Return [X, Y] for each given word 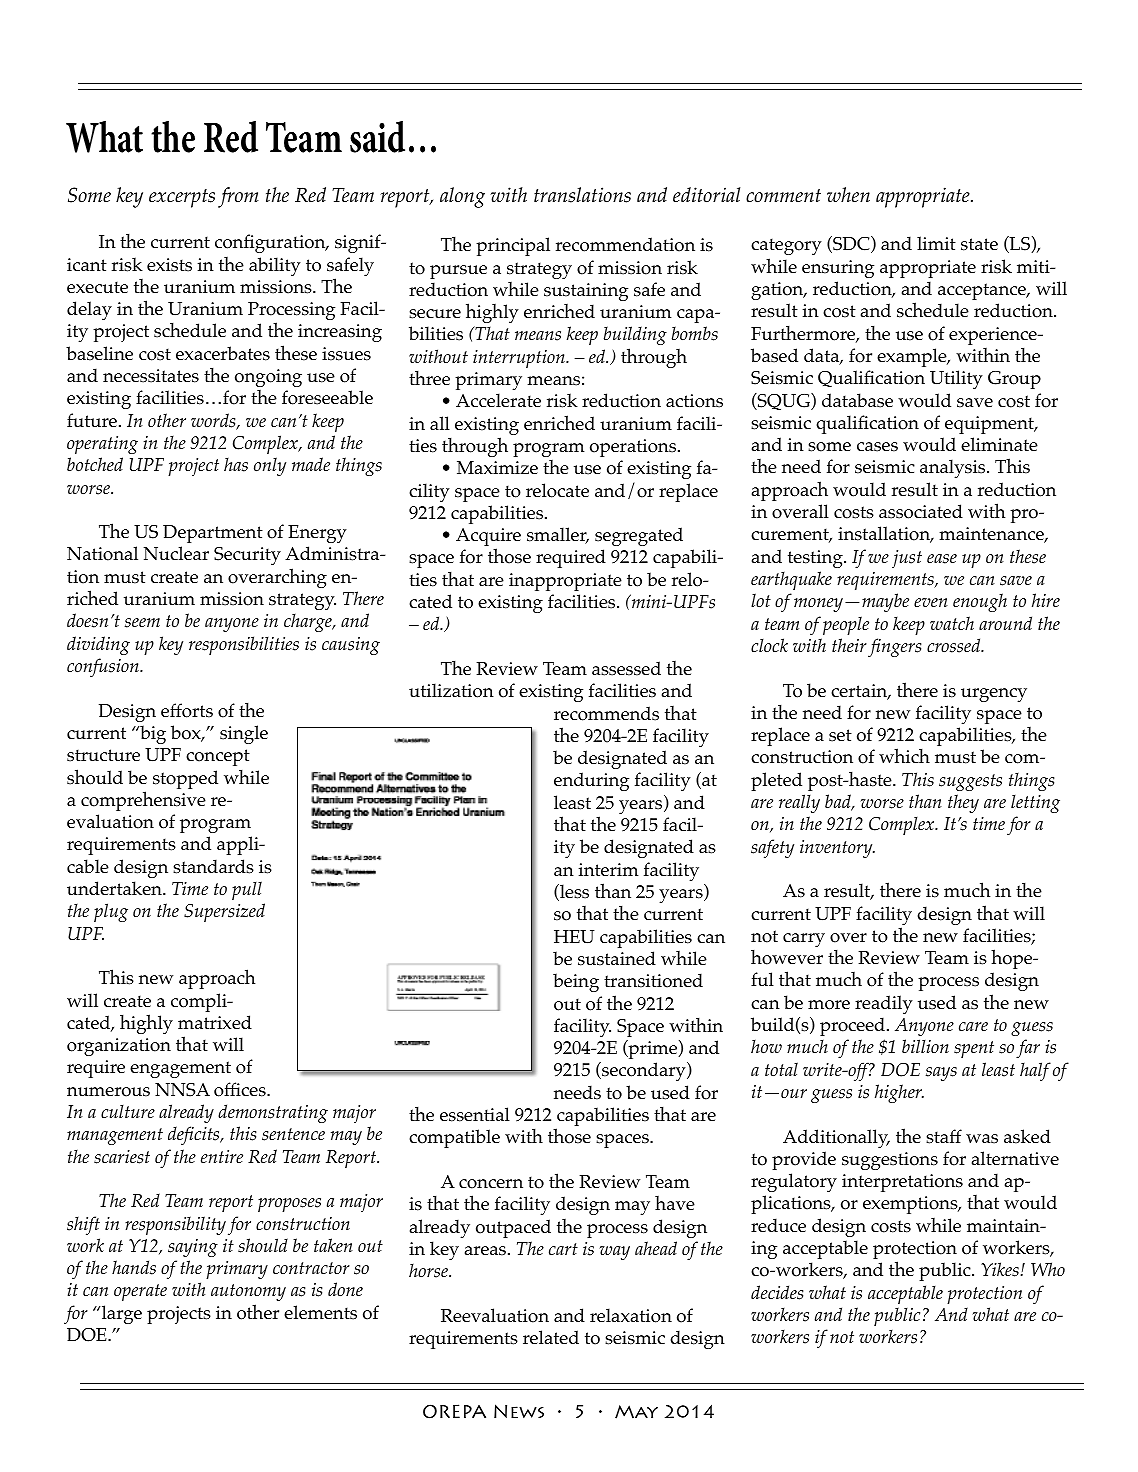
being [576, 982]
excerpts [182, 198]
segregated [639, 536]
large [120, 1314]
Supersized [224, 912]
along [462, 197]
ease [942, 559]
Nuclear [176, 553]
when [848, 195]
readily [884, 1004]
